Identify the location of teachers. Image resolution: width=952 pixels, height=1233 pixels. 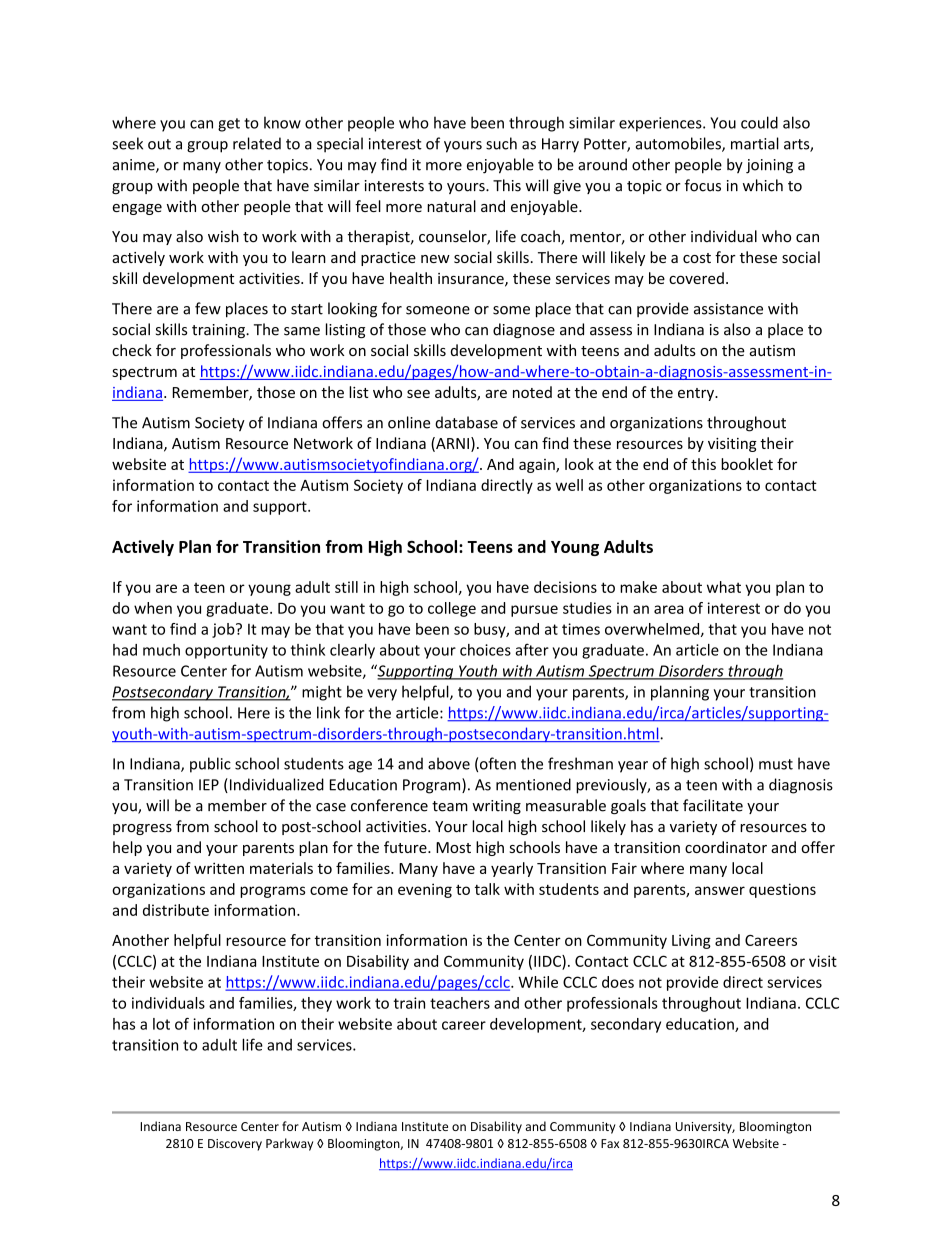
(460, 1003).
